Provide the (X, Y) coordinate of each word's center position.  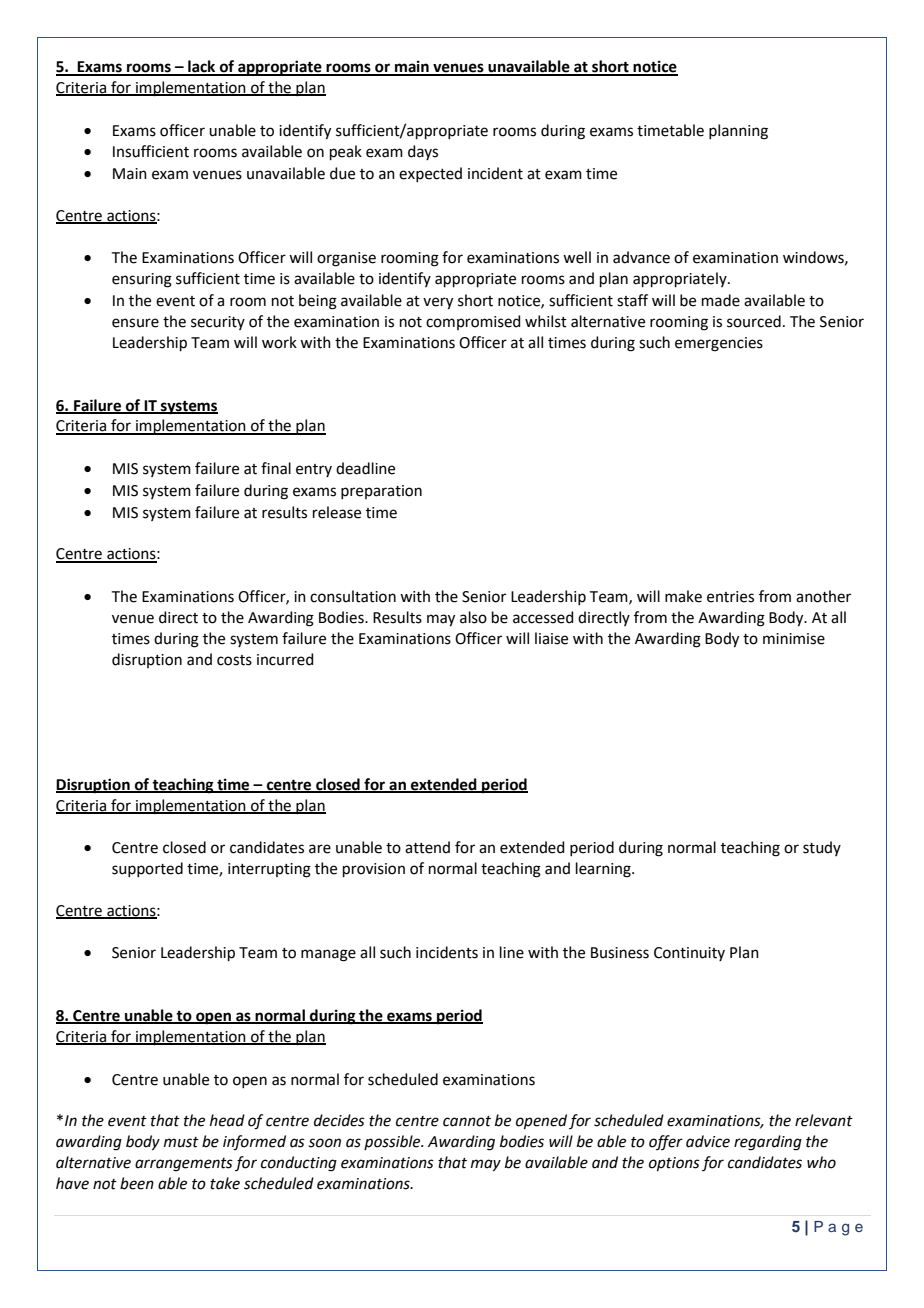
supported (147, 869)
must (181, 1142)
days (423, 152)
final (276, 468)
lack (202, 67)
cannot (467, 1121)
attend (427, 847)
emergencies (719, 344)
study (822, 848)
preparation (381, 492)
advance (641, 257)
